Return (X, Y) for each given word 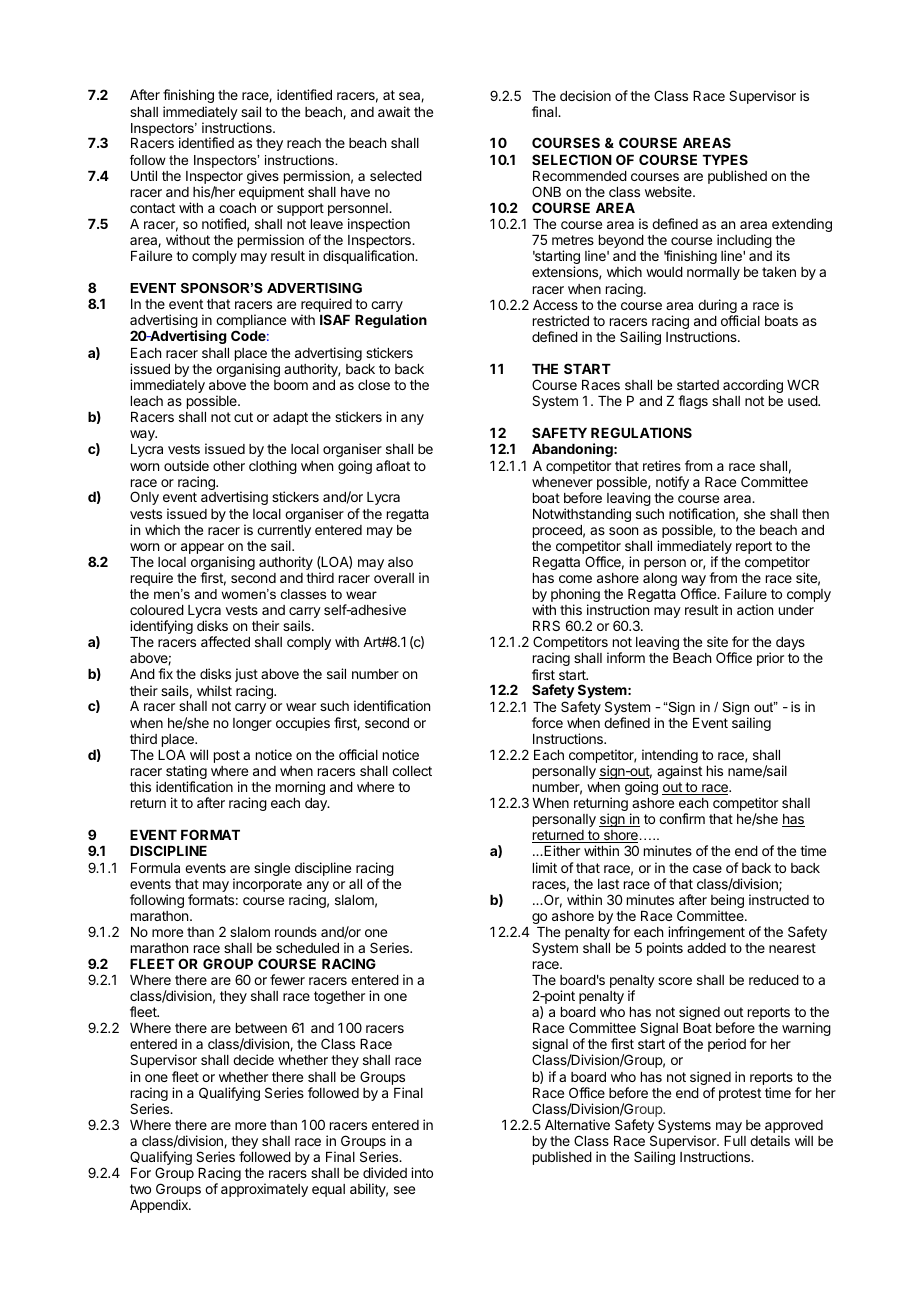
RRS (546, 625)
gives (263, 178)
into (422, 1172)
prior (770, 659)
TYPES (725, 159)
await (394, 111)
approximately (264, 1190)
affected (225, 641)
